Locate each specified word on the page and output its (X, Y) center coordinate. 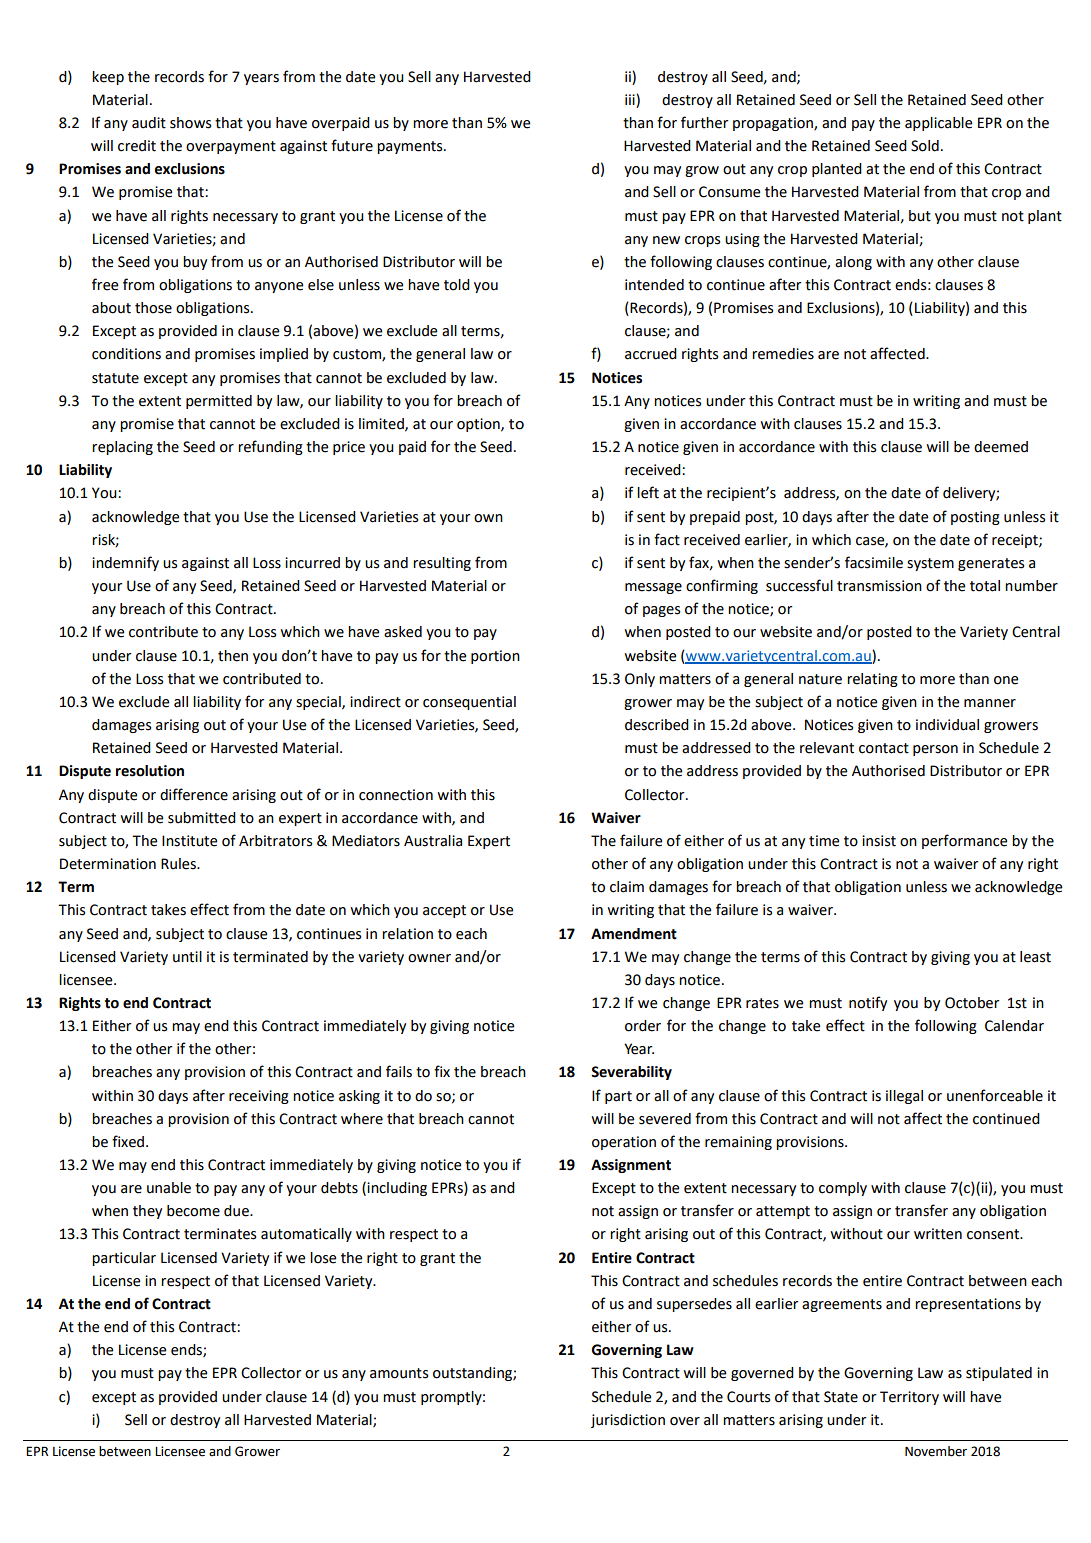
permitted (219, 402)
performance (965, 841)
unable (169, 1188)
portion (495, 657)
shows (190, 123)
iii (631, 99)
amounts (399, 1373)
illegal (904, 1097)
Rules (179, 864)
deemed (1001, 447)
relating (872, 680)
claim (627, 887)
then (233, 656)
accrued (651, 354)
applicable (939, 124)
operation (624, 1143)
